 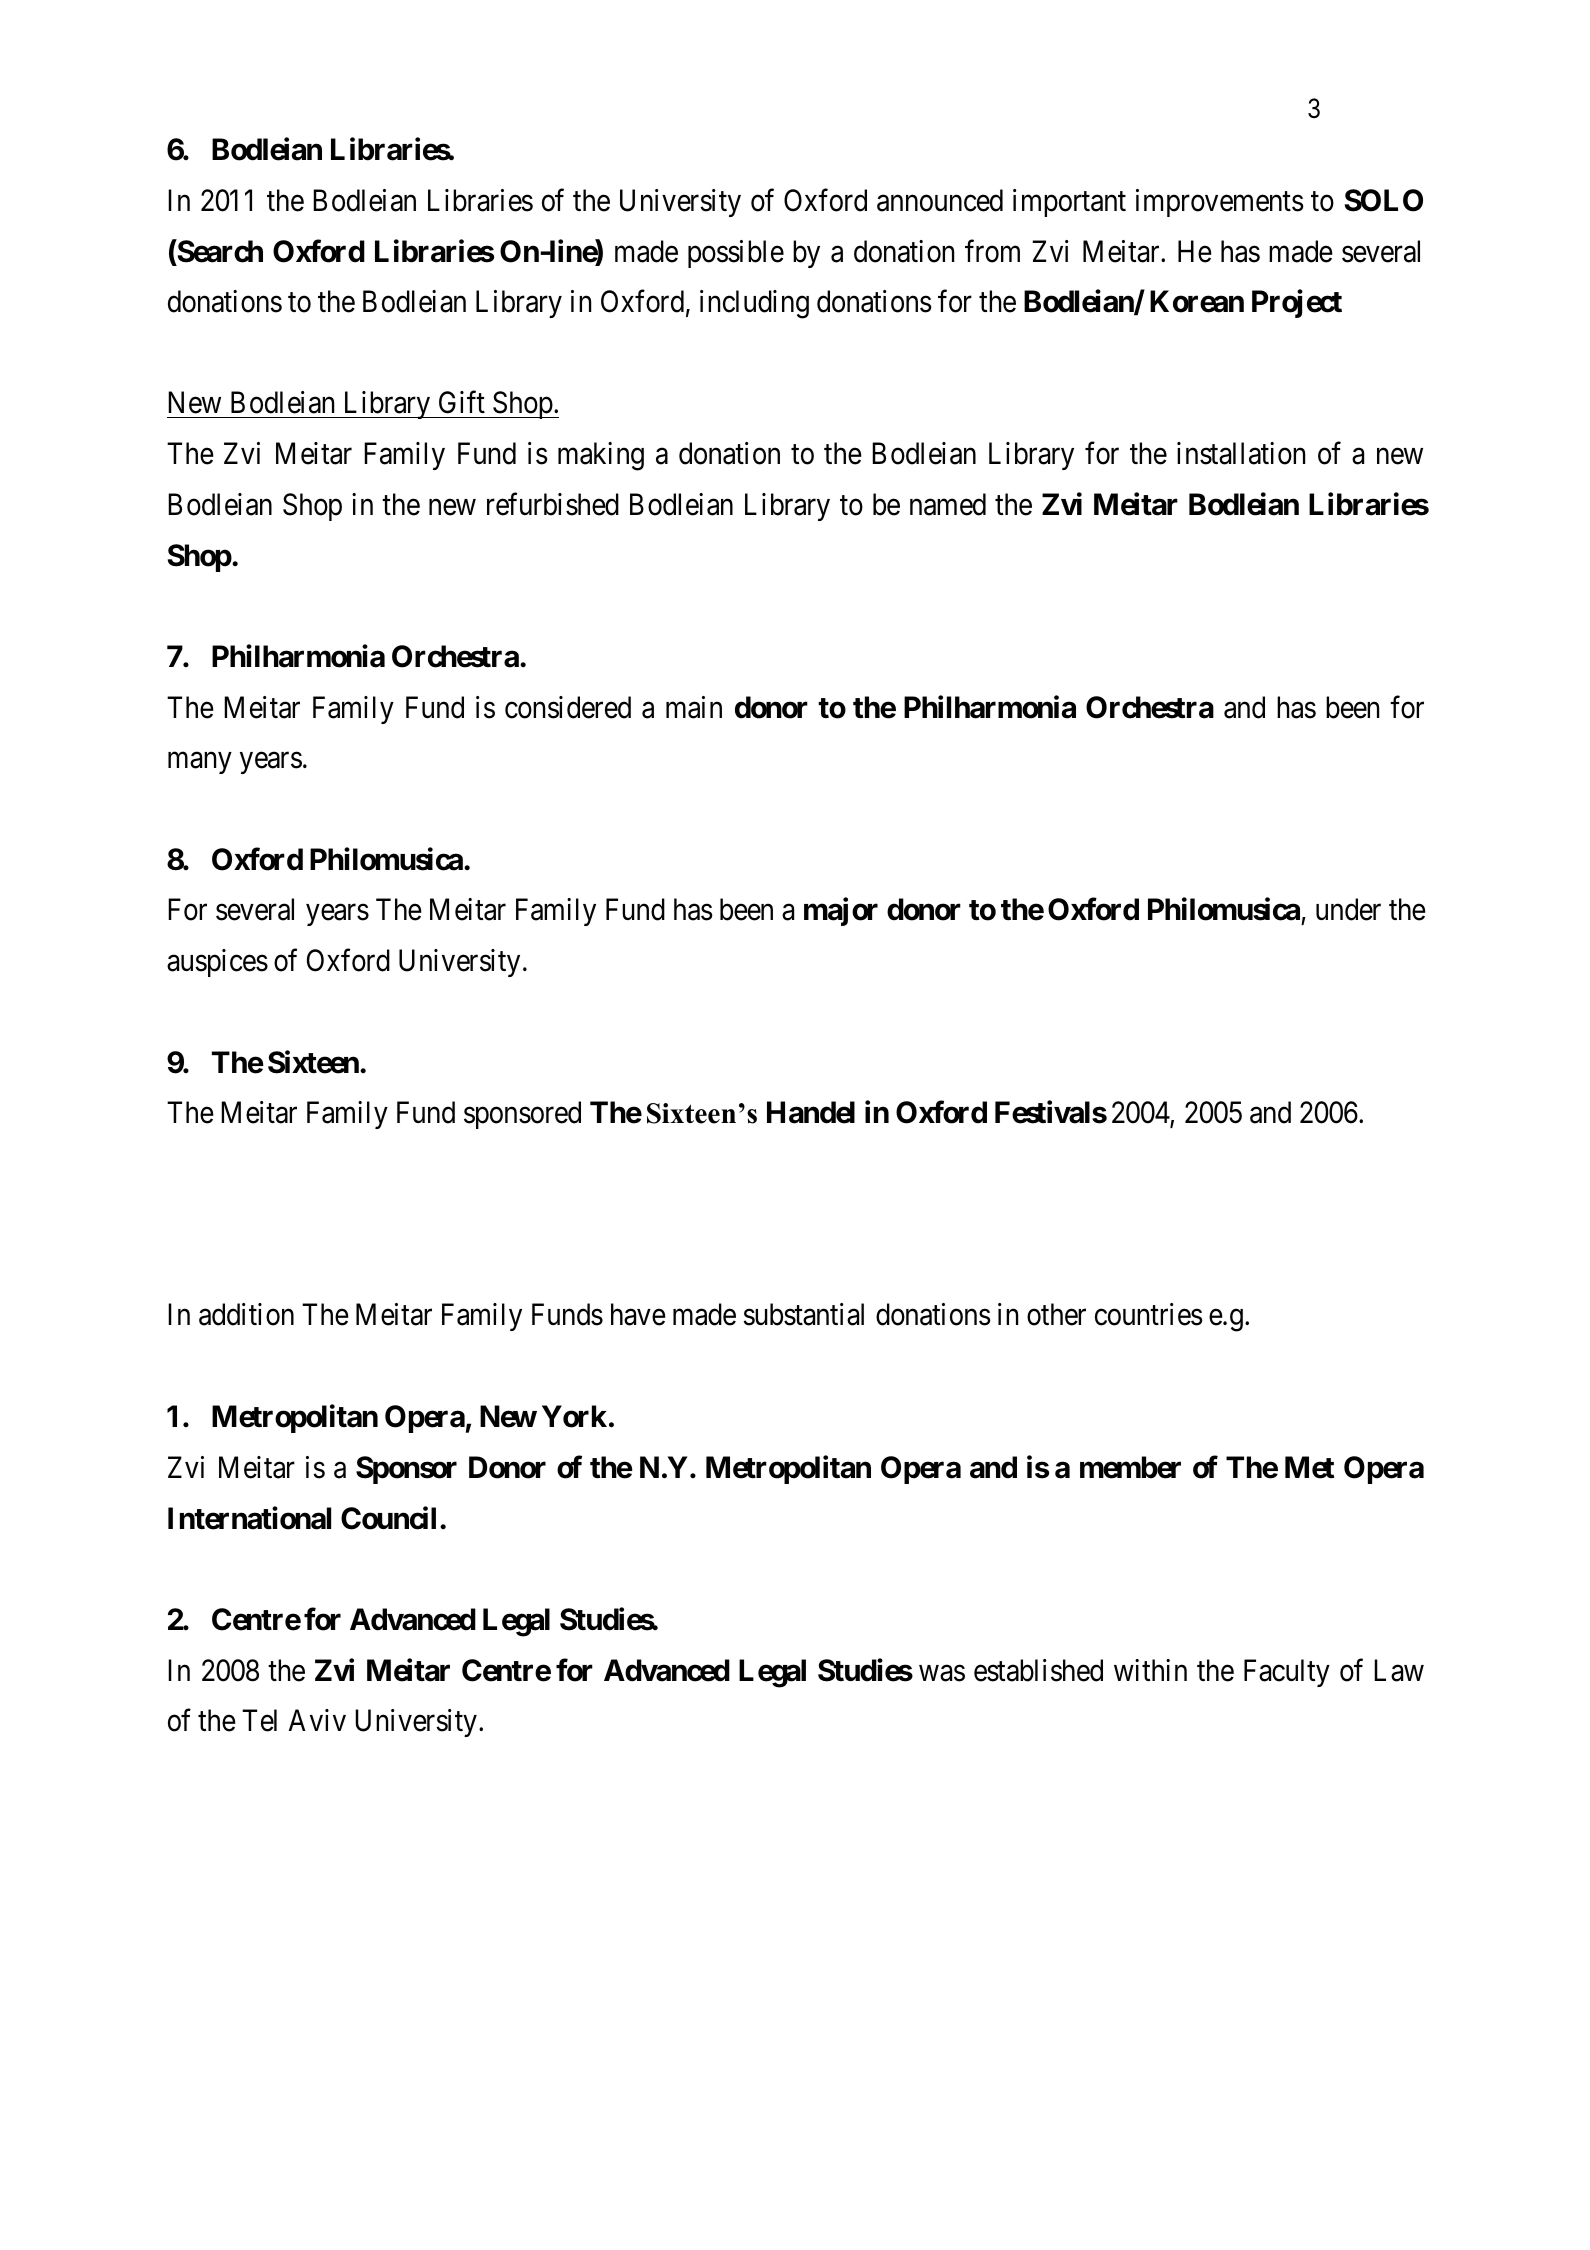 I want to click on including, so click(x=754, y=304).
